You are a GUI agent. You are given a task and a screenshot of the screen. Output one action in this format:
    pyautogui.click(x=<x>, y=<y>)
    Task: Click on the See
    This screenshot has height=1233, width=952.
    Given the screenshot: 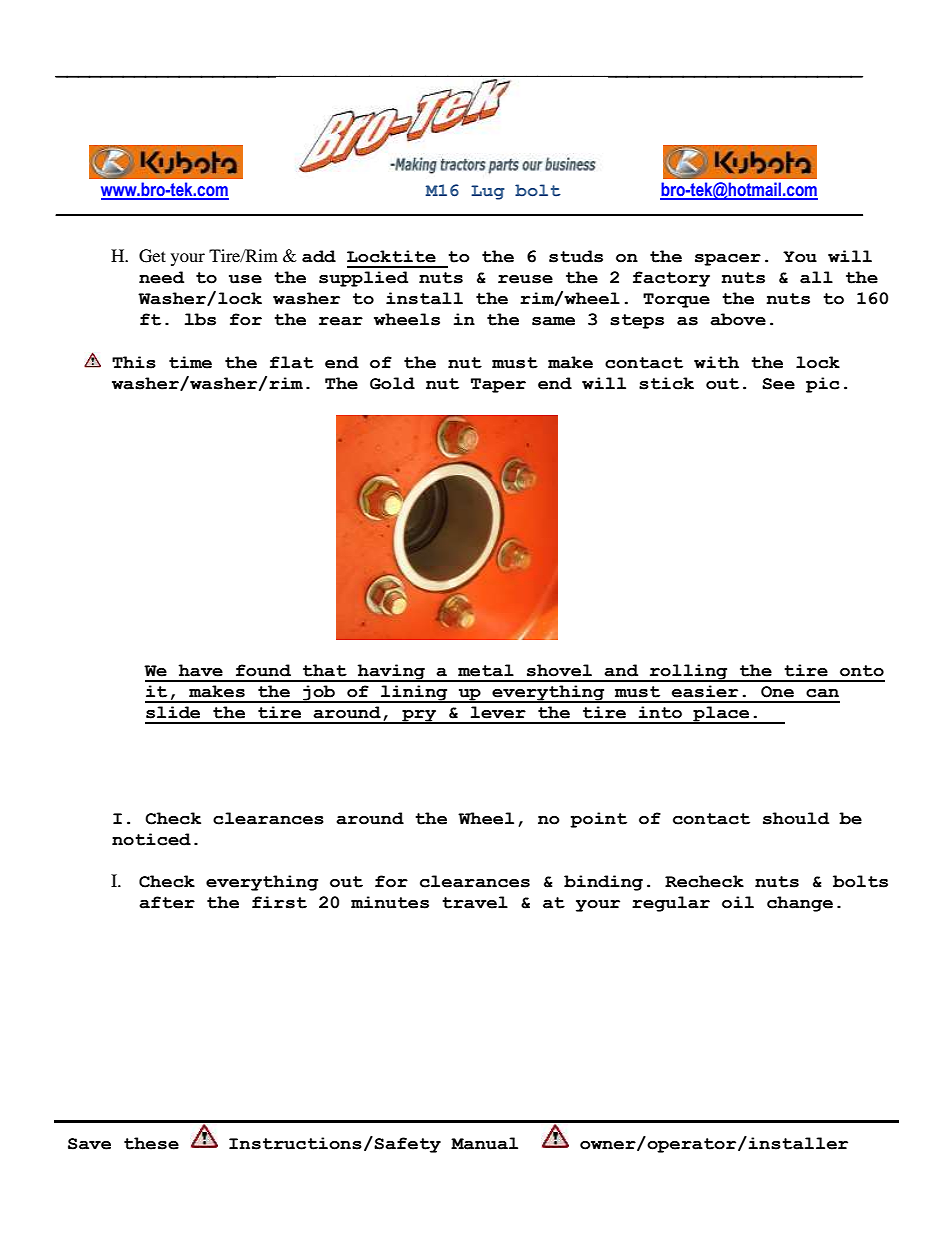 What is the action you would take?
    pyautogui.click(x=778, y=384)
